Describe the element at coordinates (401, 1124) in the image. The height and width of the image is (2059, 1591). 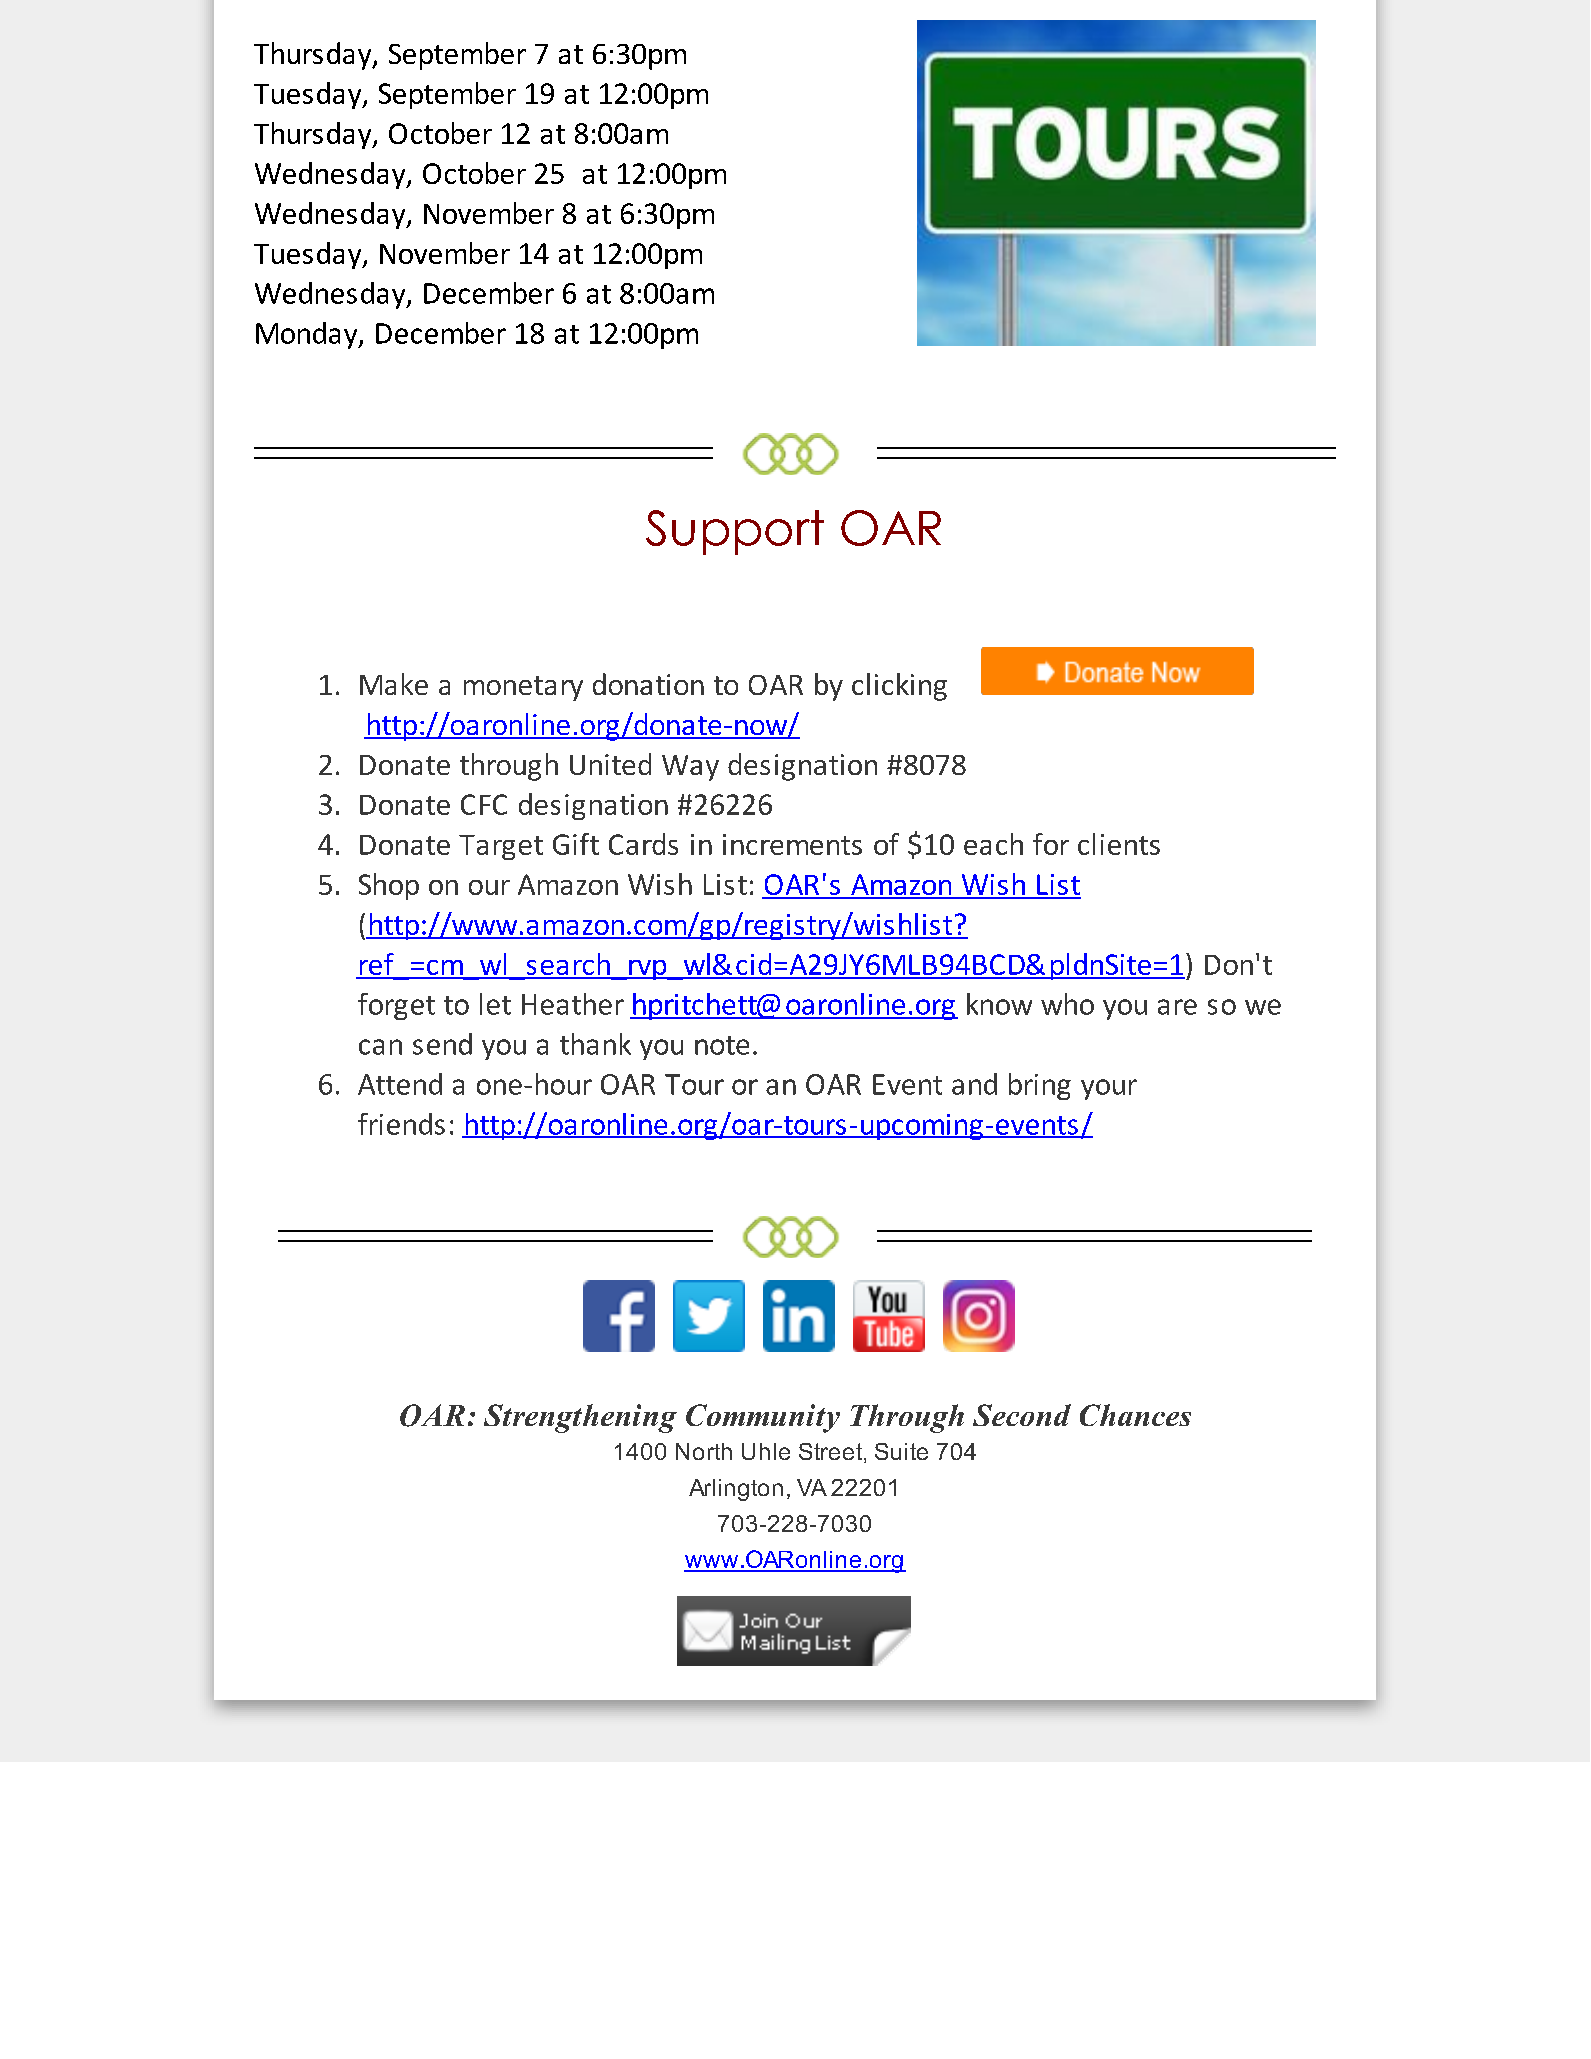
I see `friends` at that location.
